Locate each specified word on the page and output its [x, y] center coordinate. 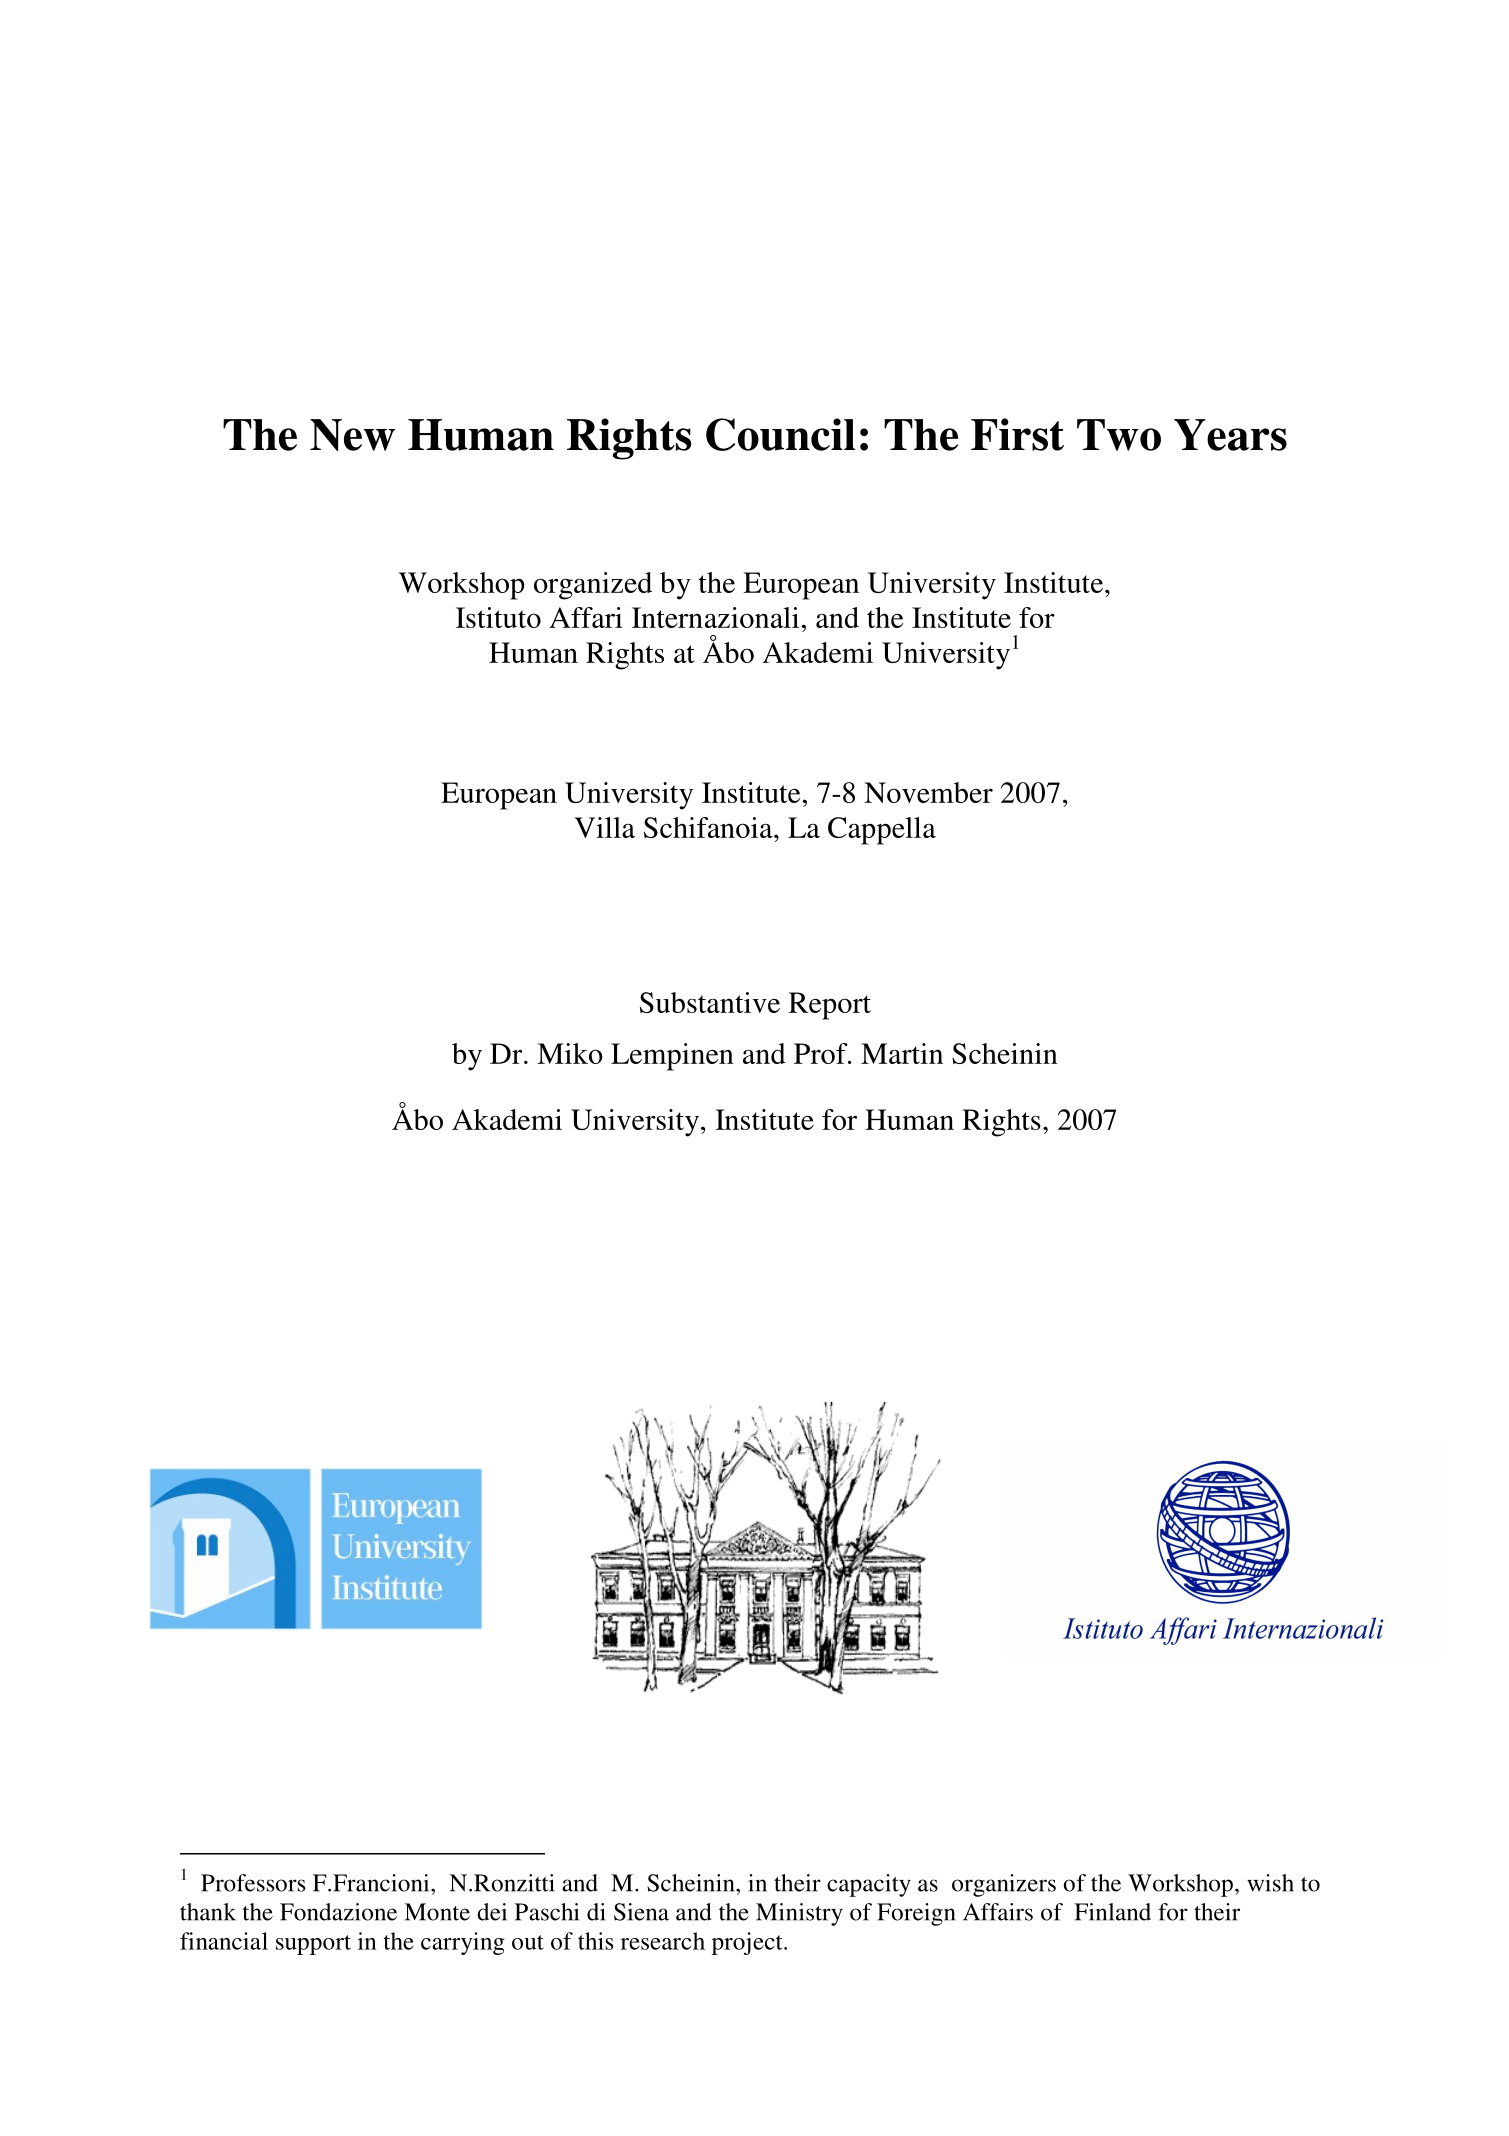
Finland [1112, 1912]
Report [830, 1006]
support [313, 1945]
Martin [902, 1053]
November [928, 792]
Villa [604, 827]
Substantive [710, 1002]
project [748, 1943]
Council [780, 434]
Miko [570, 1053]
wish [1270, 1883]
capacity [869, 1885]
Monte [437, 1912]
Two [1119, 435]
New [352, 435]
